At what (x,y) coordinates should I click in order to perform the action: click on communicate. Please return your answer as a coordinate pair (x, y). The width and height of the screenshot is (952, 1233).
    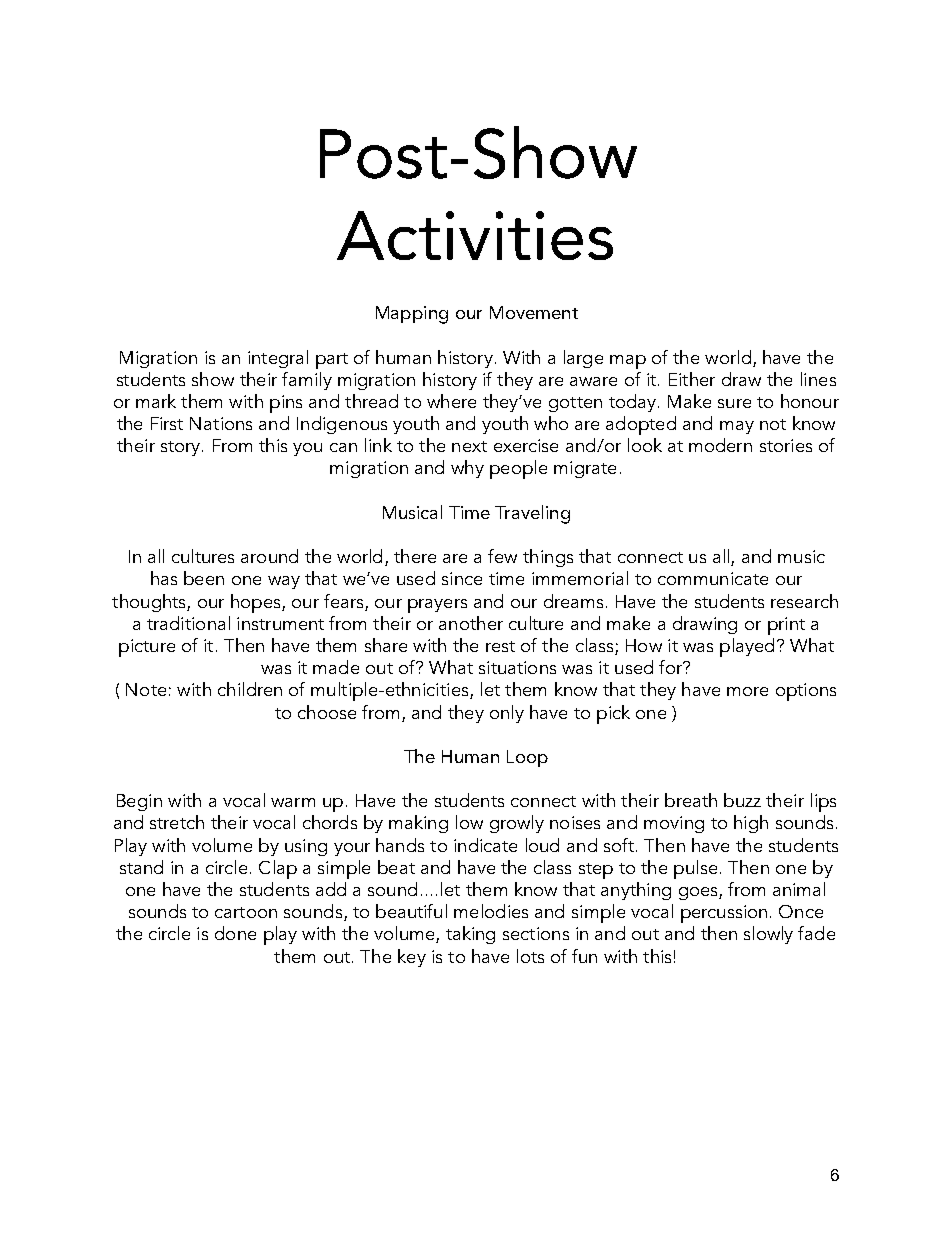
    Looking at the image, I should click on (713, 578).
